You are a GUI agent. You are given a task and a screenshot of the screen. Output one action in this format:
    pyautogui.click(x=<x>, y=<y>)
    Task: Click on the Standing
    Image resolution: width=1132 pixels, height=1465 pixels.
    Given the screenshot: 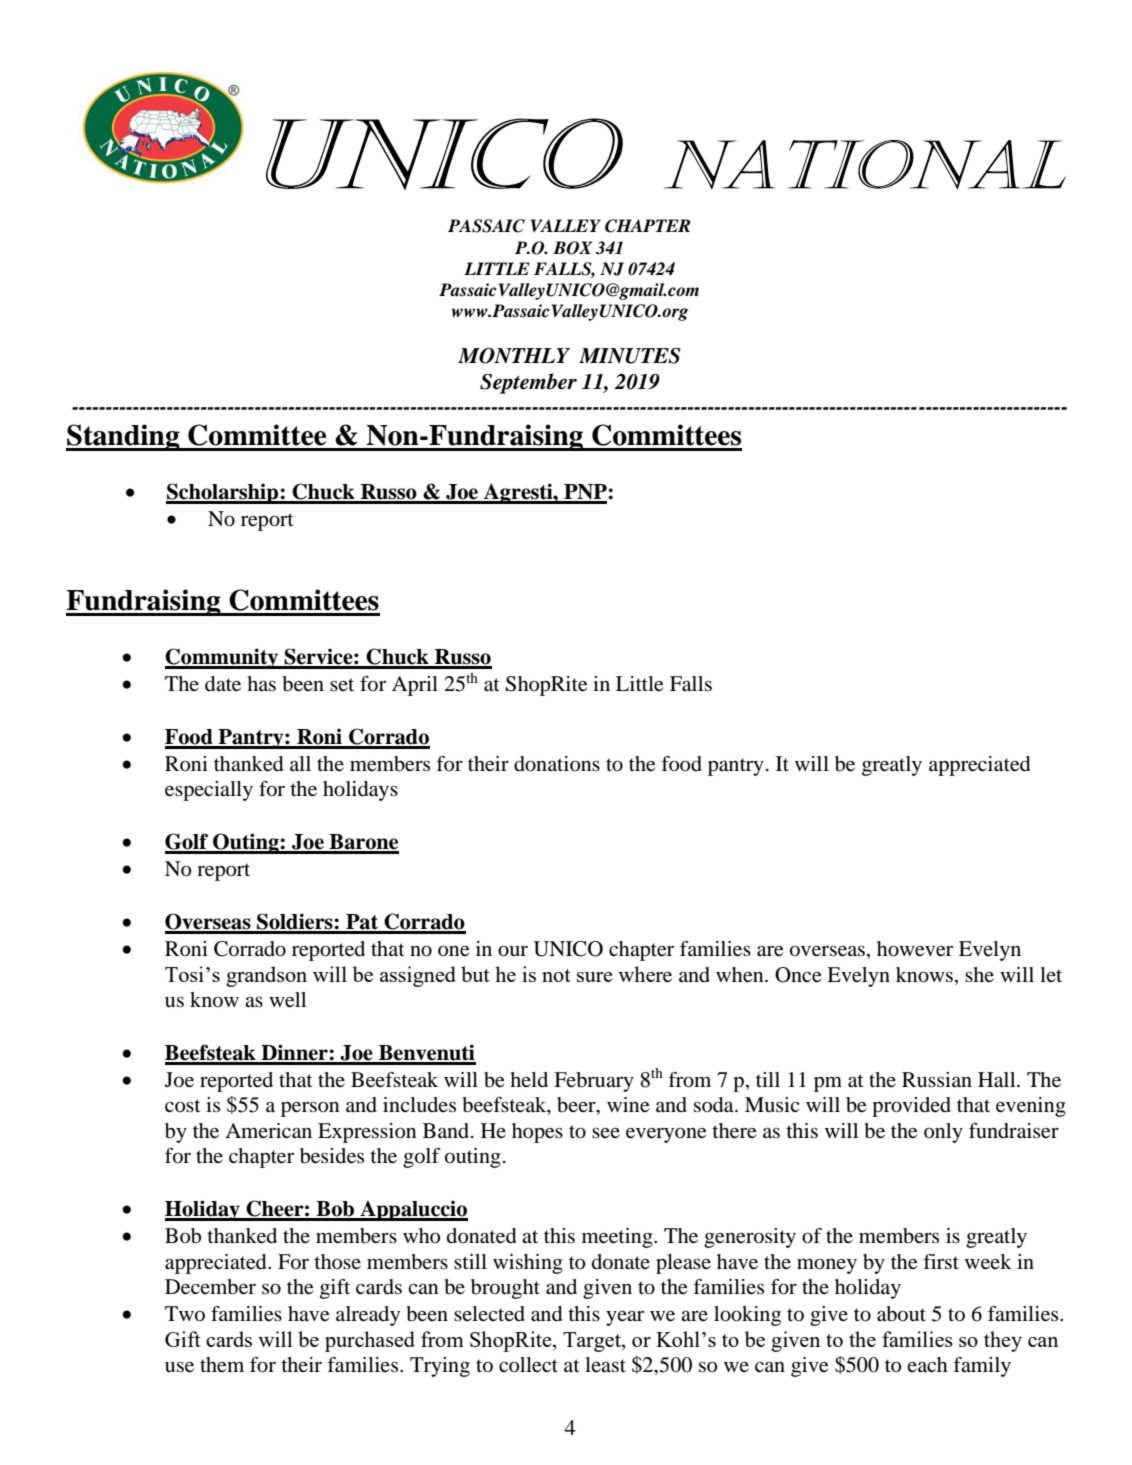 What is the action you would take?
    pyautogui.click(x=124, y=437)
